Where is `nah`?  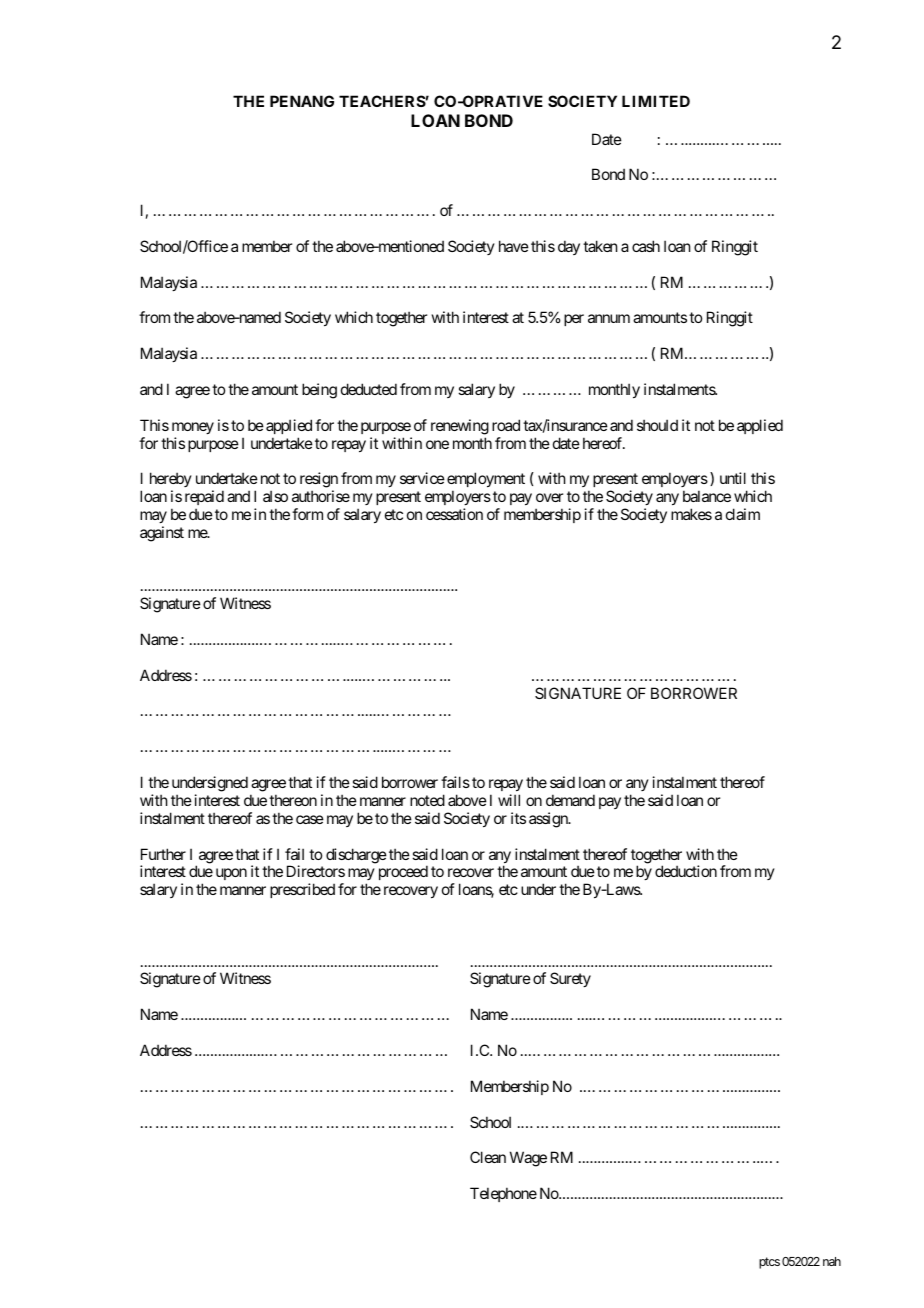
nah is located at coordinates (832, 1261).
